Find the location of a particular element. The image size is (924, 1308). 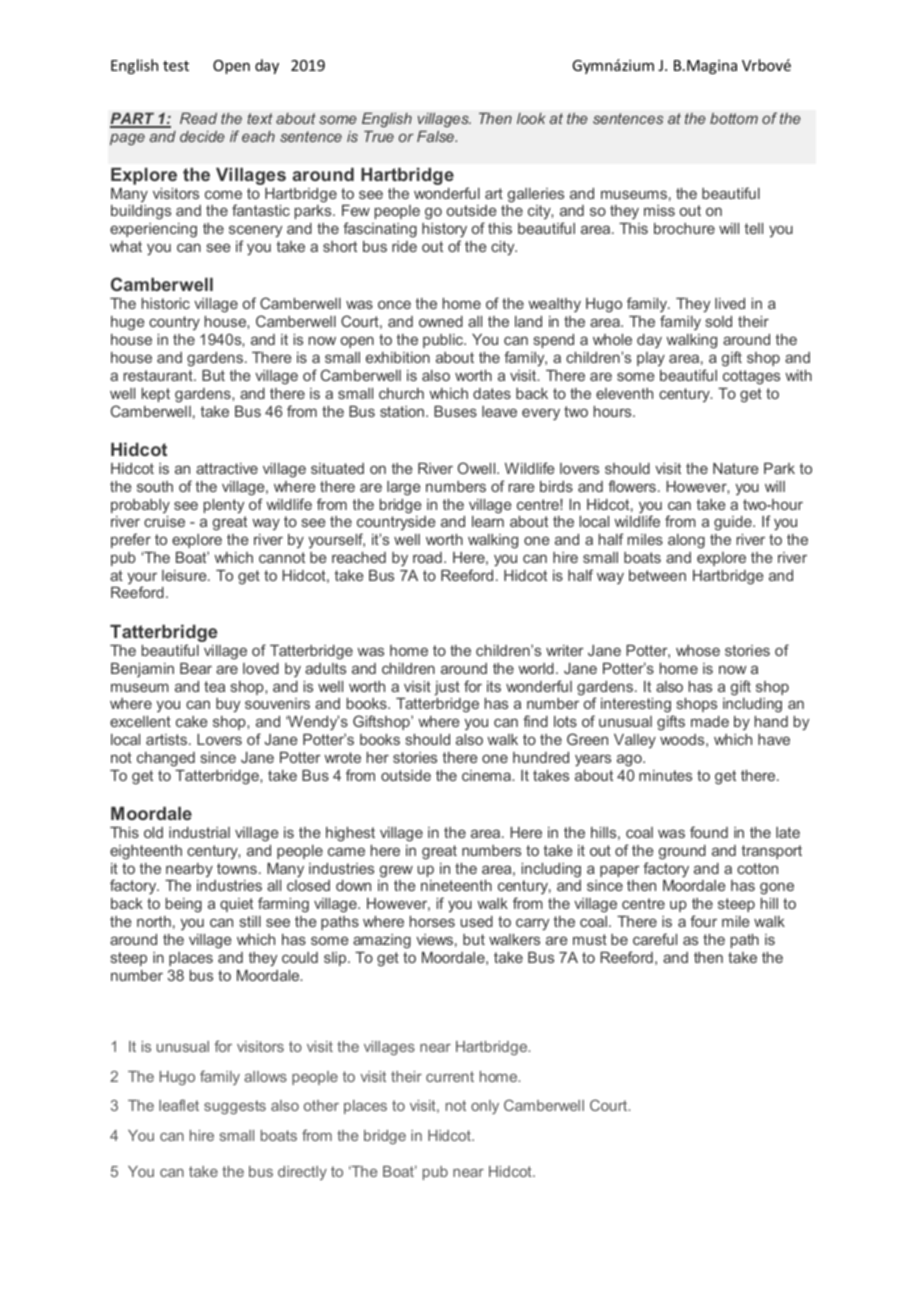

just is located at coordinates (447, 688).
